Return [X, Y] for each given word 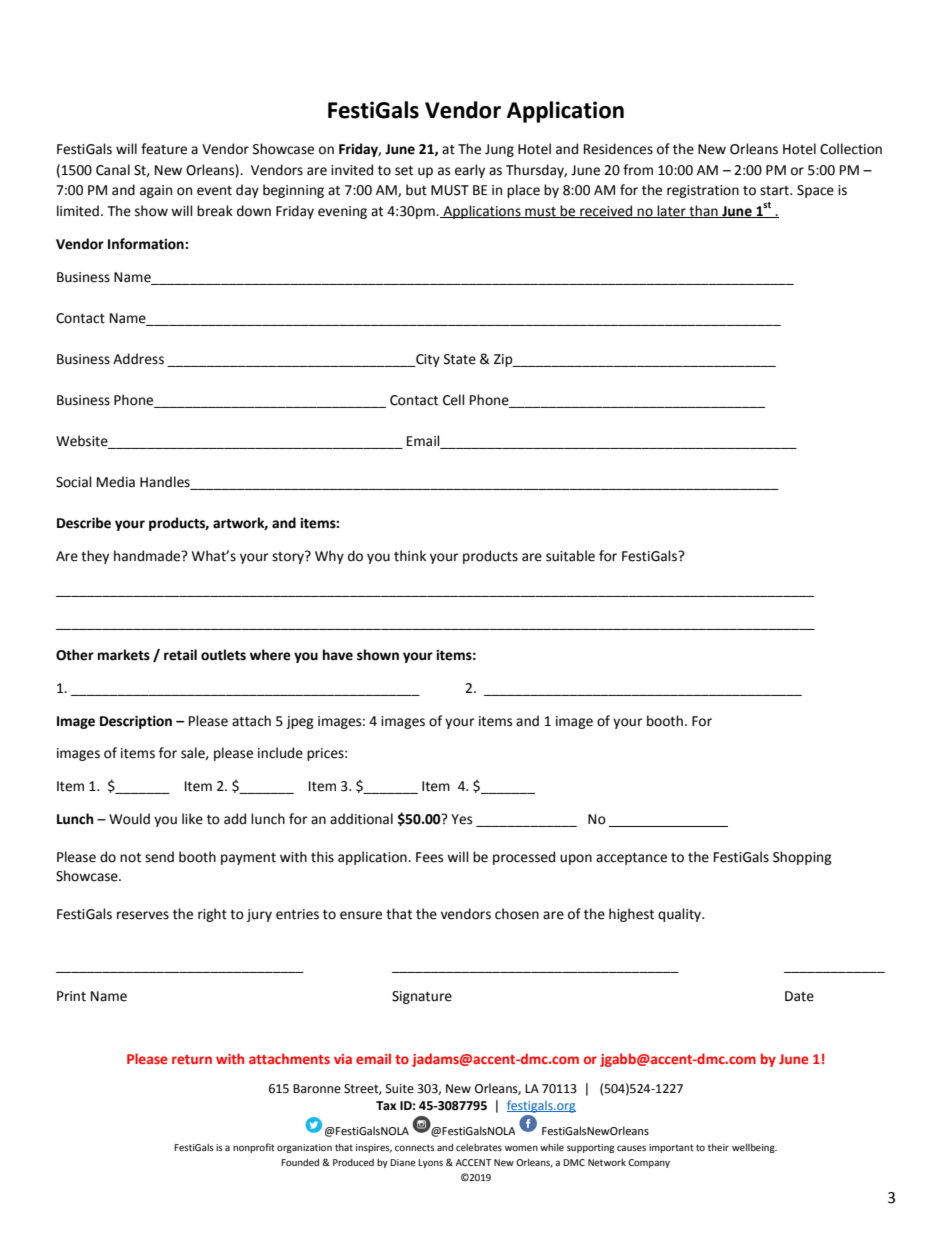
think [410, 556]
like [192, 819]
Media [116, 482]
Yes [461, 819]
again [156, 191]
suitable [570, 556]
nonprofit [254, 1148]
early [470, 171]
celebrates [479, 1147]
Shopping [802, 858]
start [775, 191]
